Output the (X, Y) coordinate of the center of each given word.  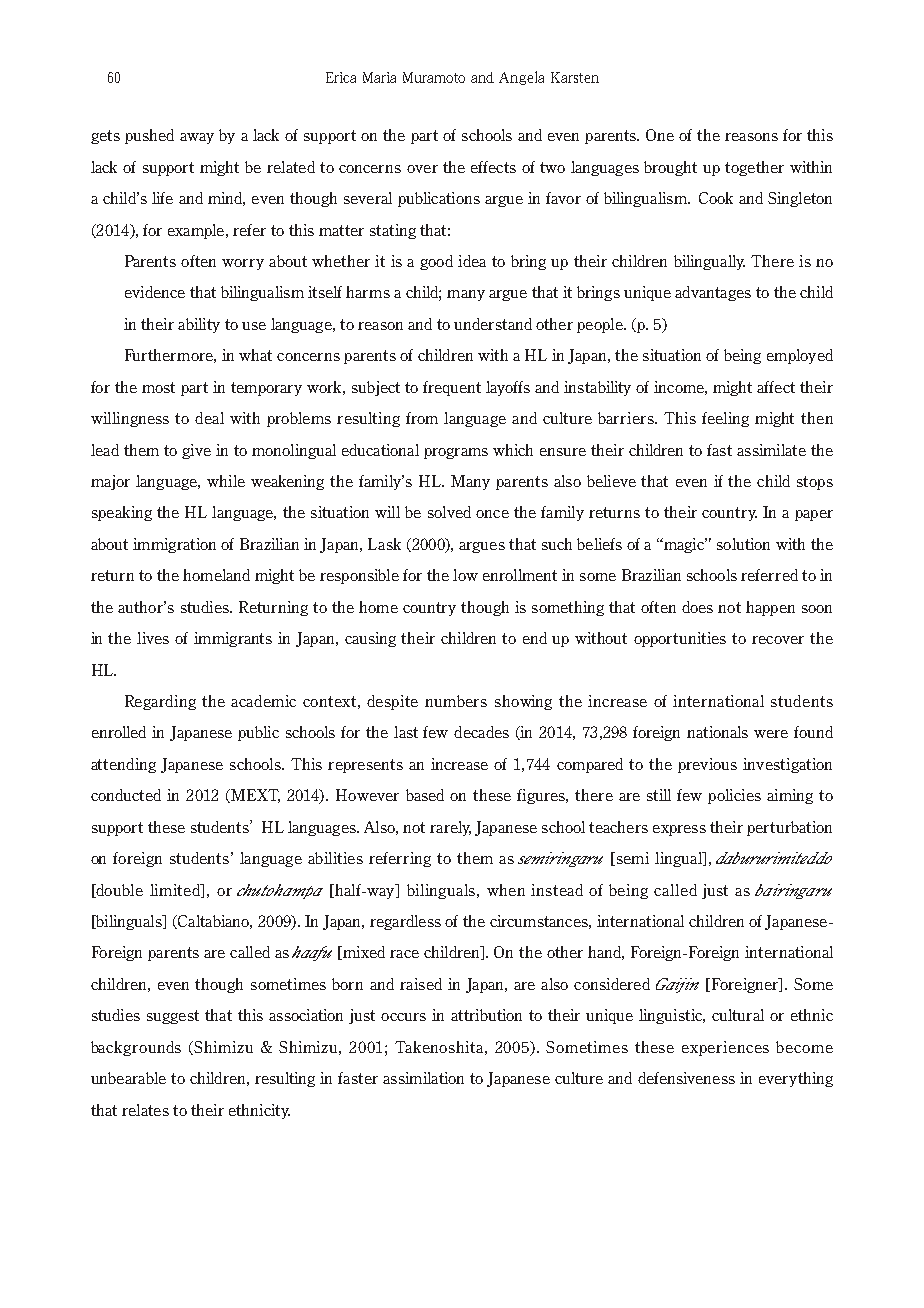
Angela (521, 78)
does (697, 607)
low (465, 575)
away (197, 138)
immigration (174, 545)
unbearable (128, 1078)
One (660, 135)
